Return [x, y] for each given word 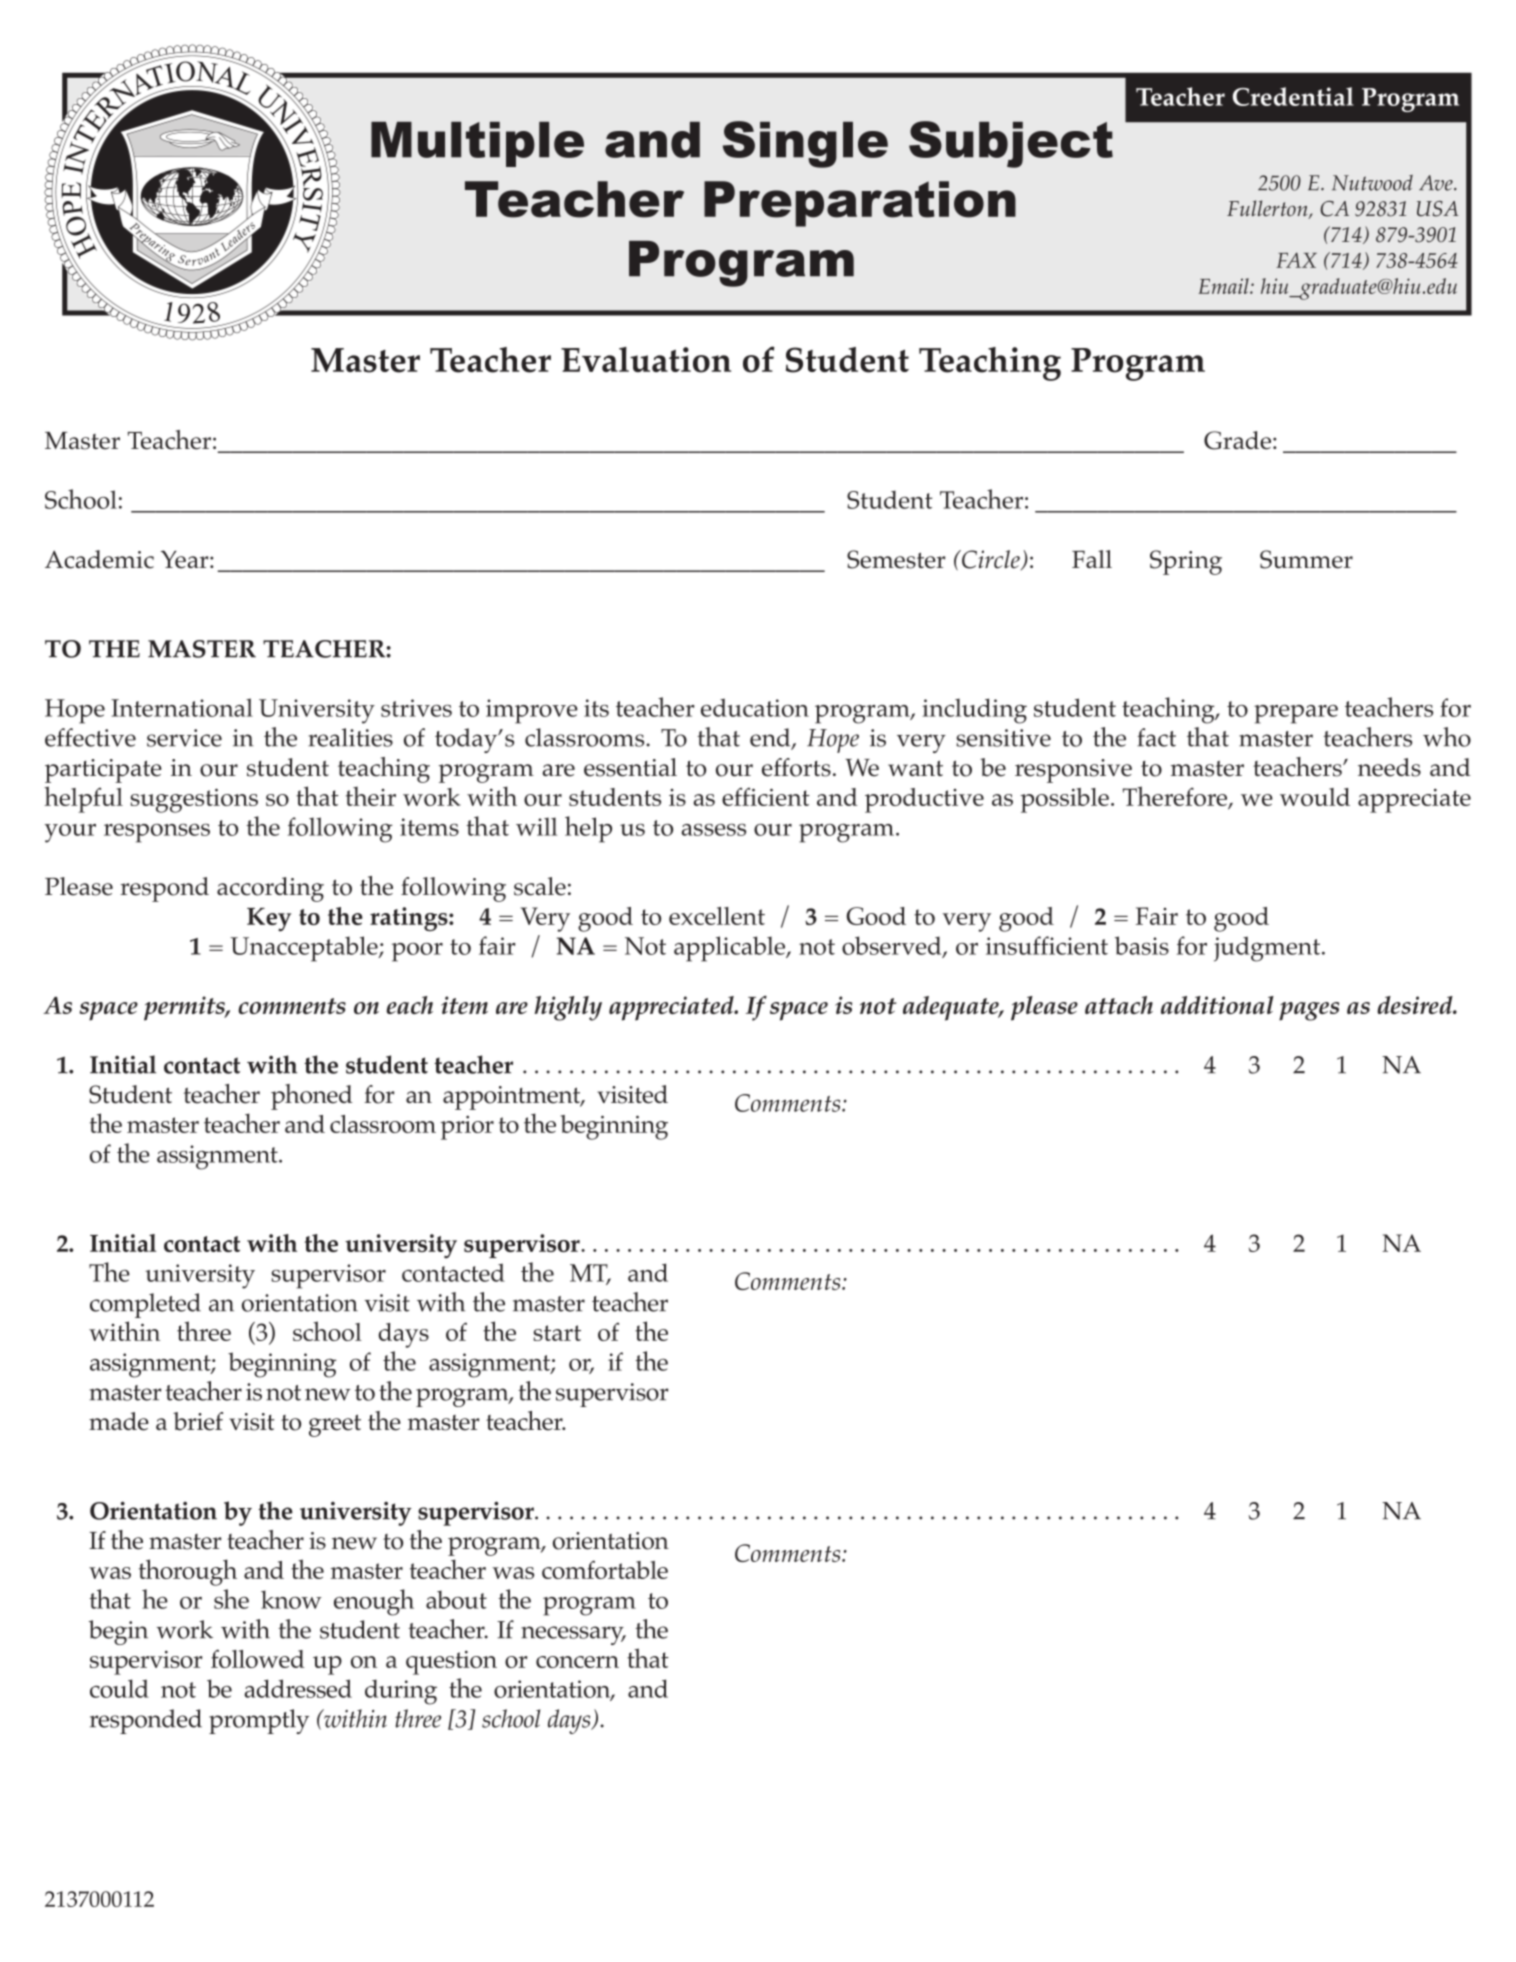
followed [258, 1658]
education [755, 707]
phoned [312, 1097]
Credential [1293, 96]
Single [805, 144]
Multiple [477, 144]
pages [1309, 1011]
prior [467, 1127]
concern [577, 1662]
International [182, 707]
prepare [1296, 714]
